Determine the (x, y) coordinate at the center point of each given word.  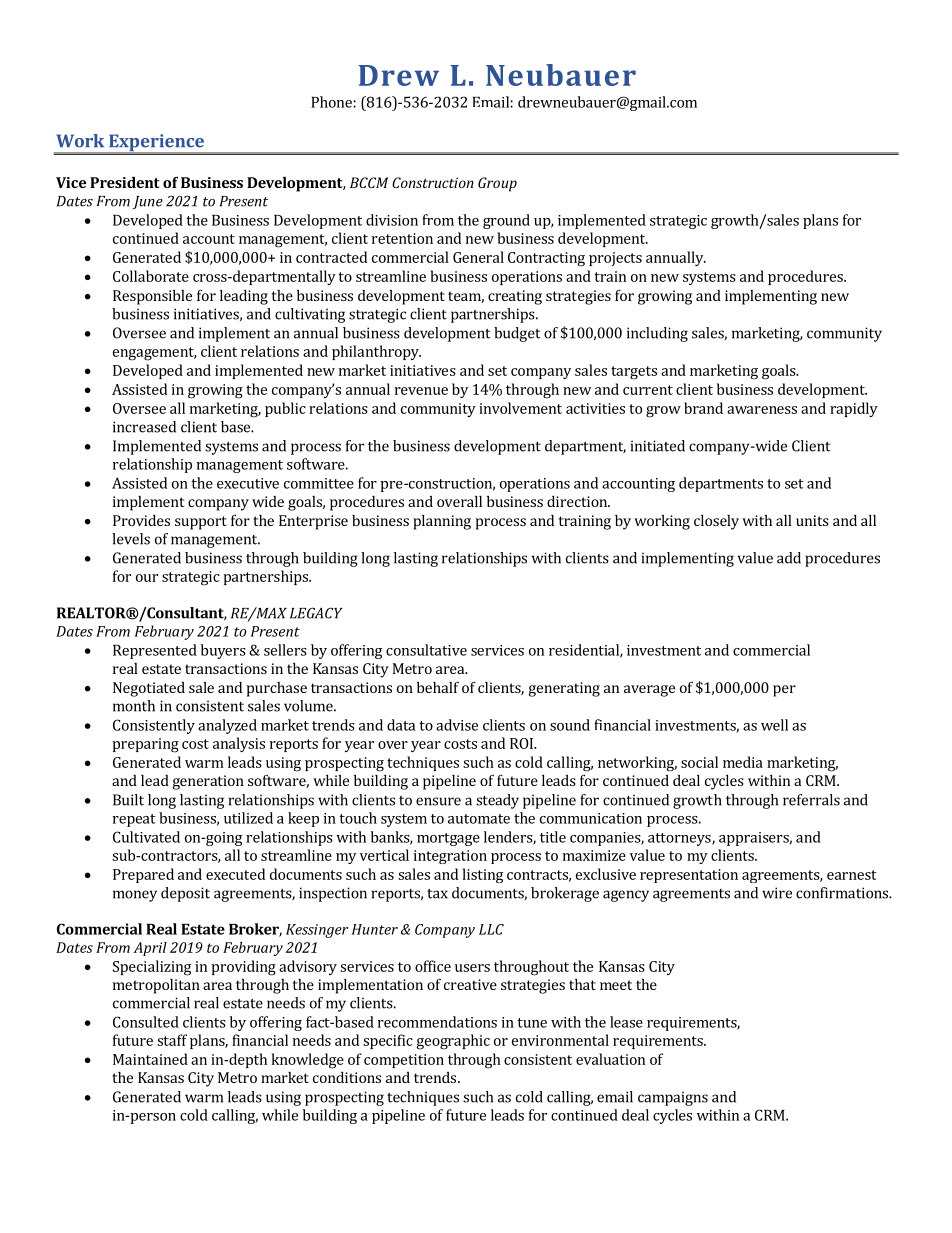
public (285, 409)
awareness (762, 410)
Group (497, 184)
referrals (811, 800)
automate (479, 819)
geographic (453, 1042)
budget (517, 334)
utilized (248, 818)
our (147, 578)
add (789, 558)
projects (615, 259)
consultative (426, 650)
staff (172, 1040)
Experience (156, 144)
